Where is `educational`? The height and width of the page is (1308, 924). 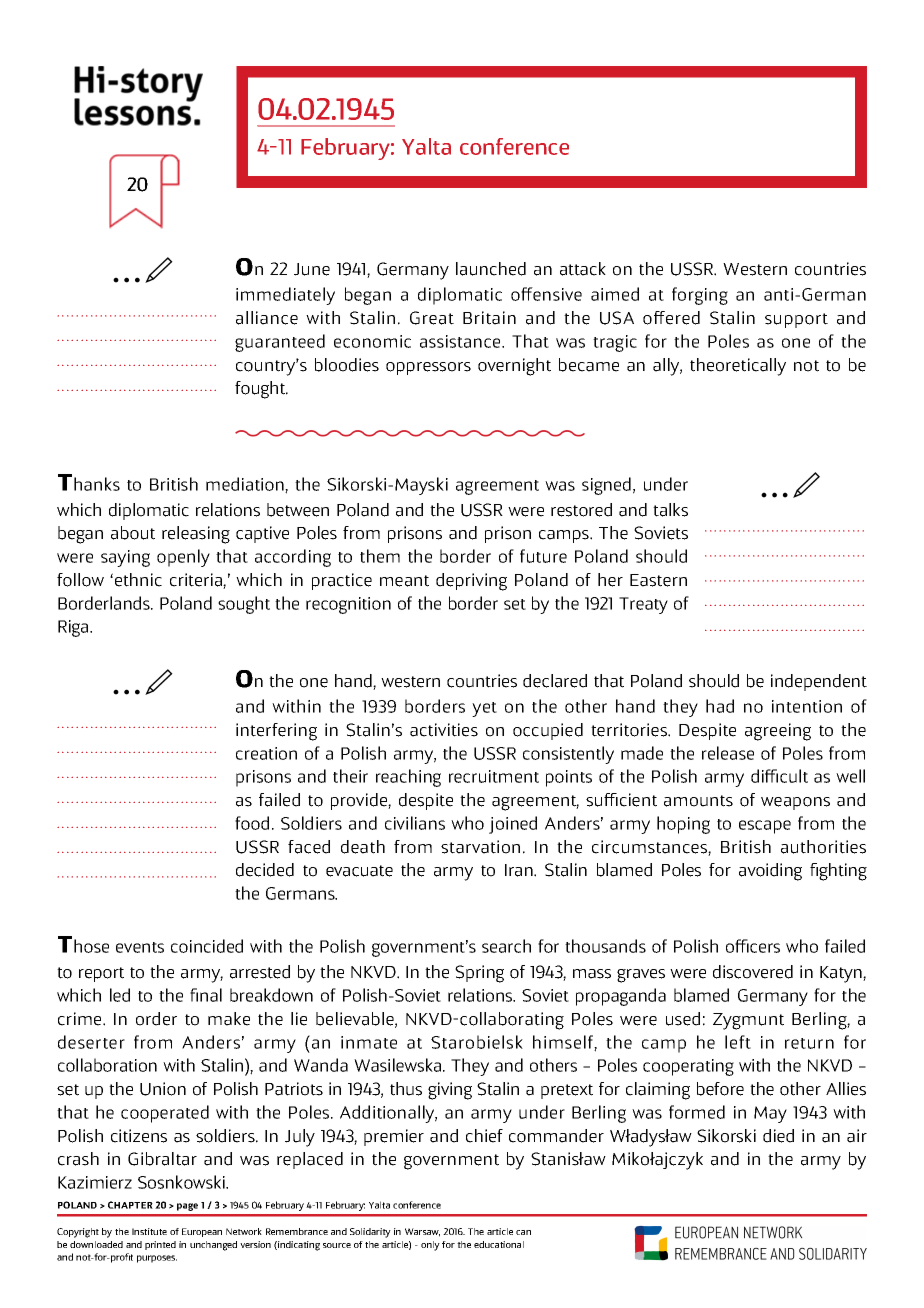
educational is located at coordinates (499, 1244).
